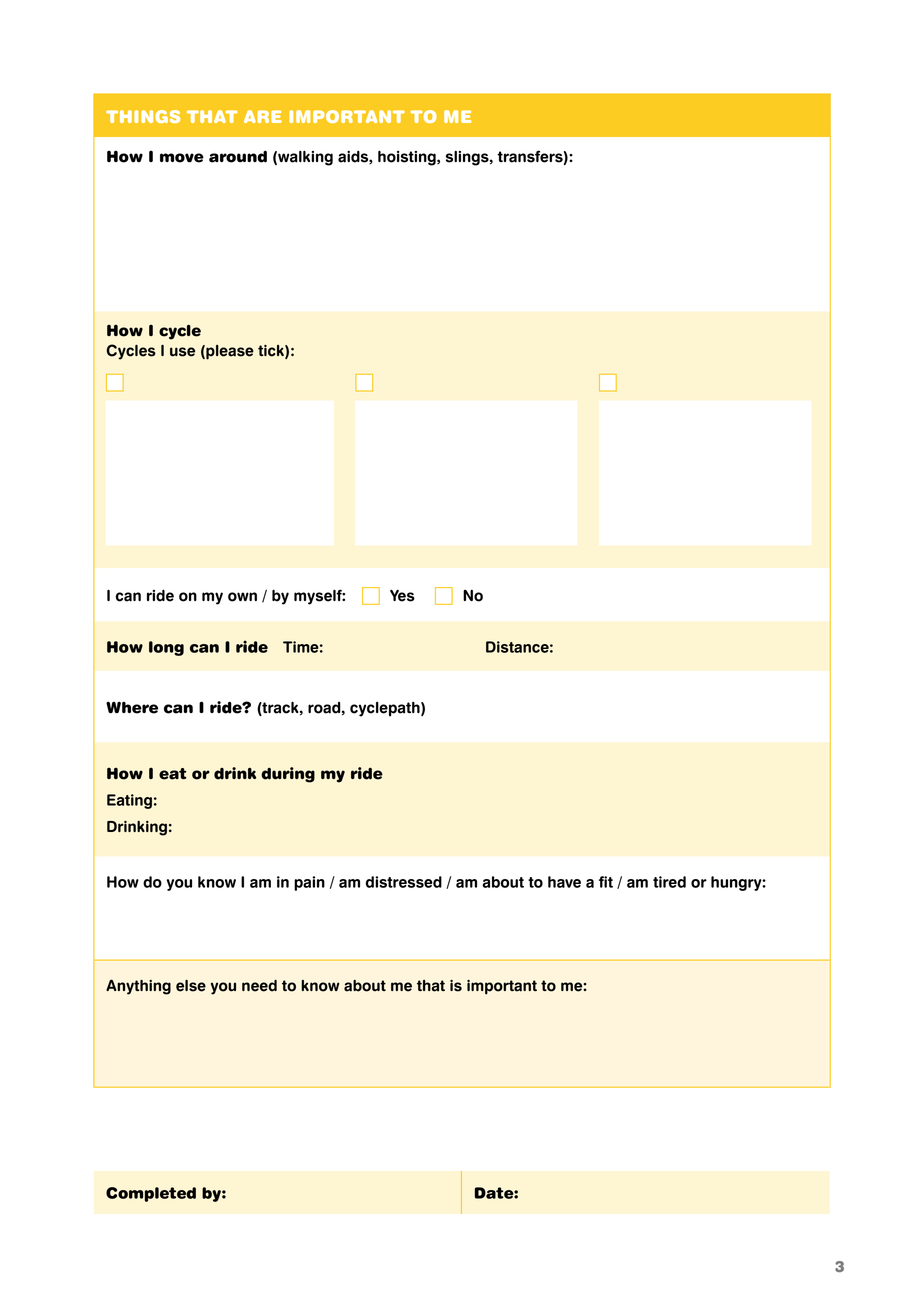 The width and height of the screenshot is (924, 1308). What do you see at coordinates (564, 882) in the screenshot?
I see `have` at bounding box center [564, 882].
